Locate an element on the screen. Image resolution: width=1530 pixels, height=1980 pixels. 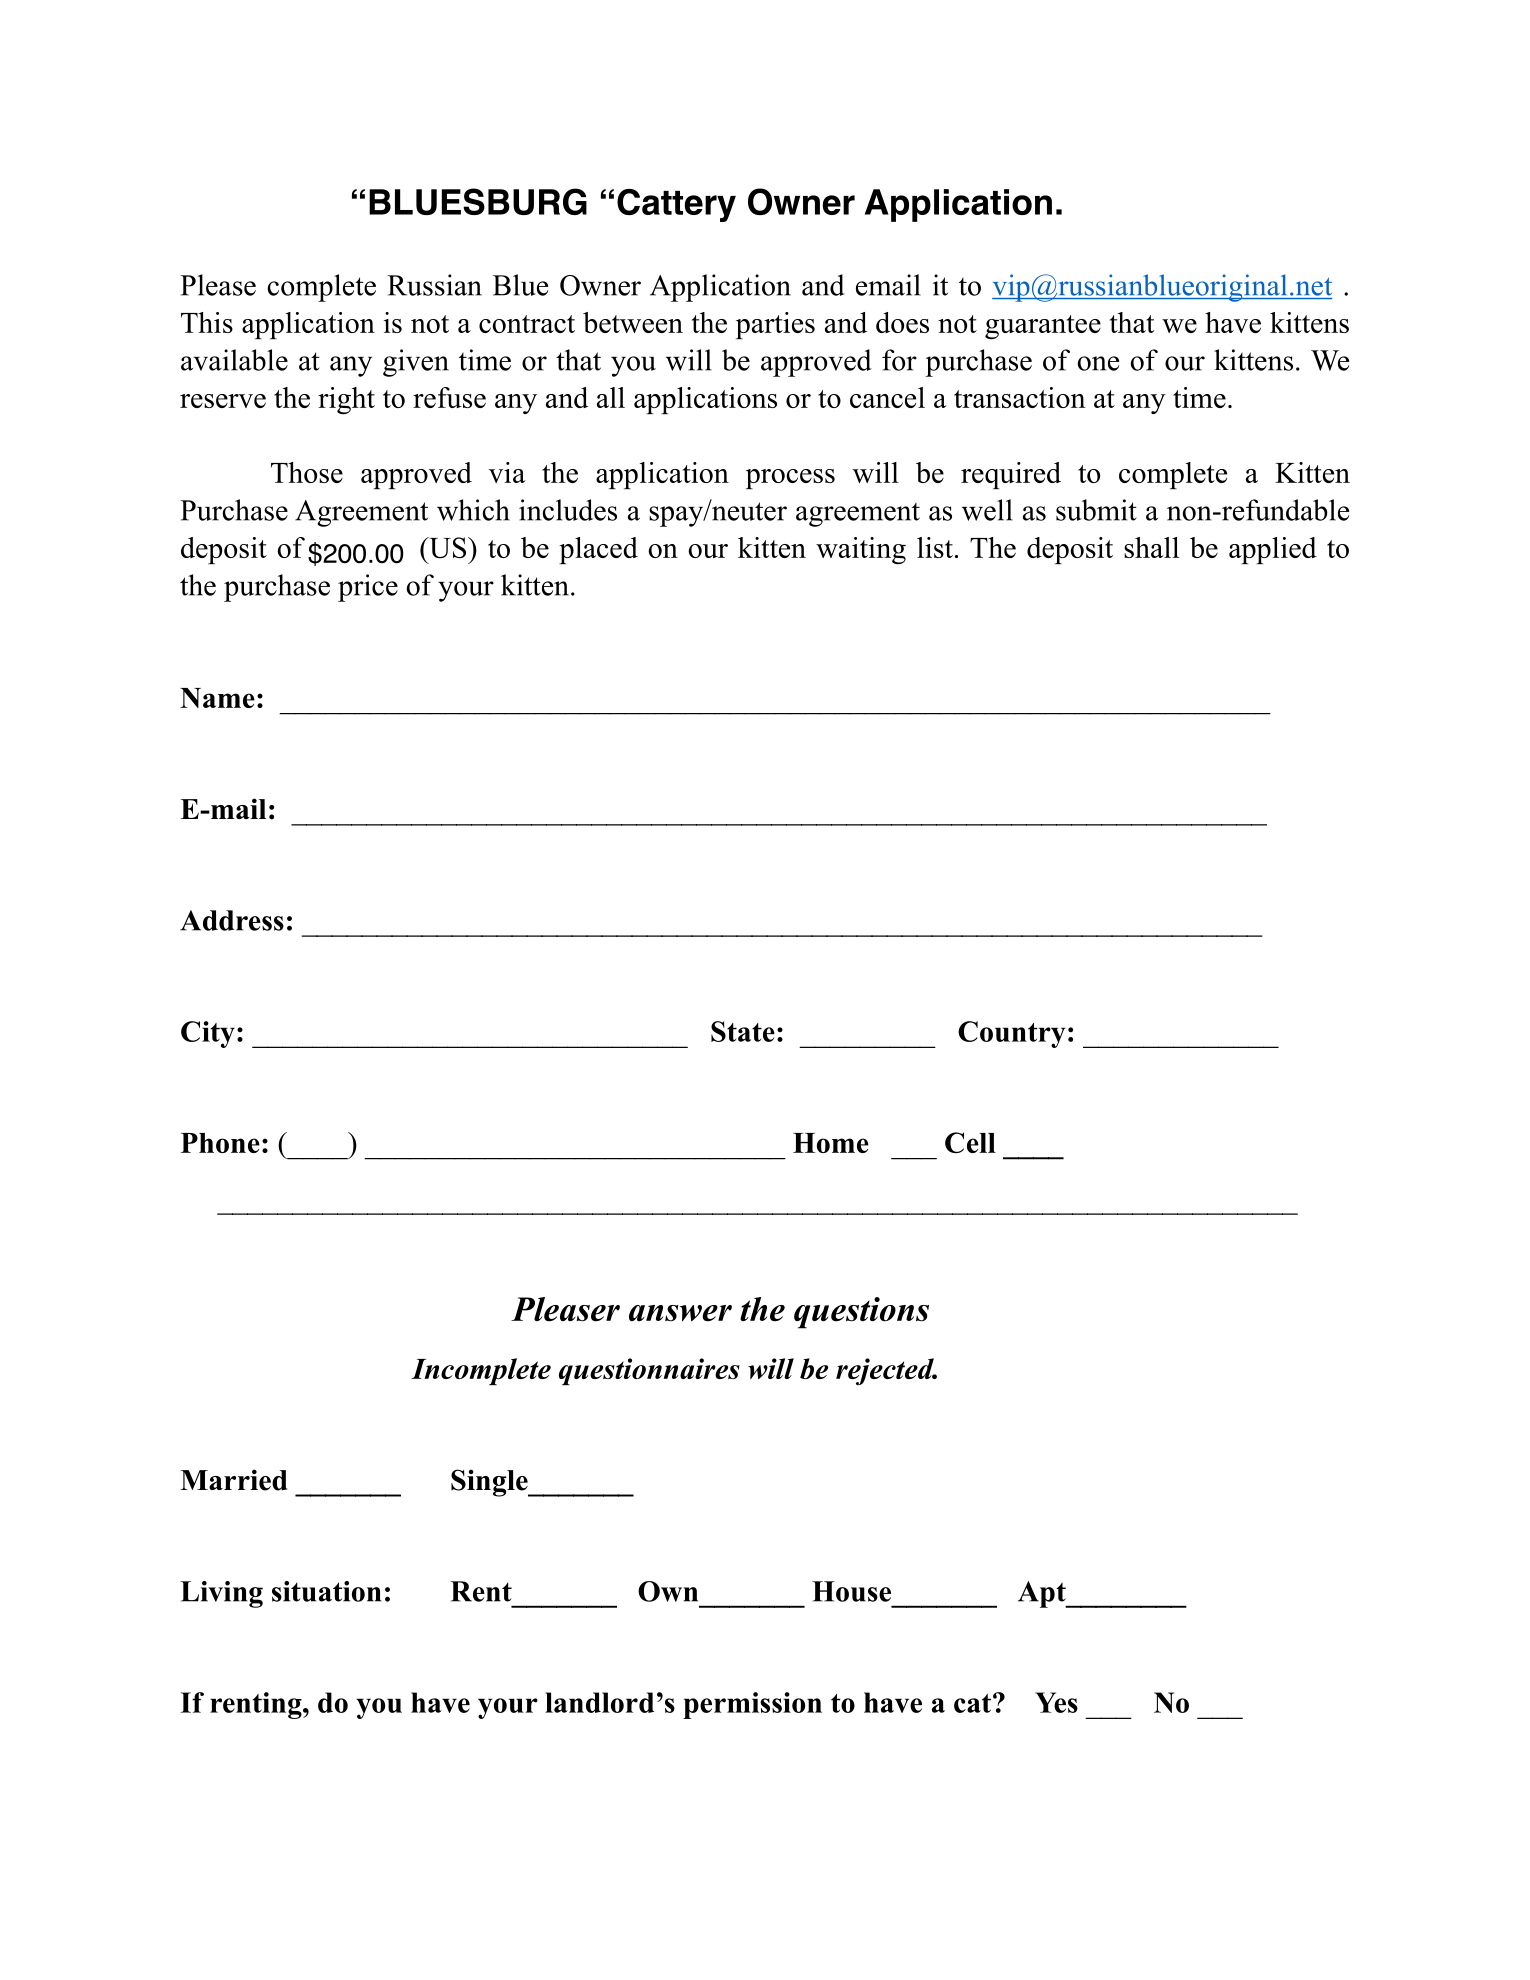
Name is located at coordinates (217, 698).
